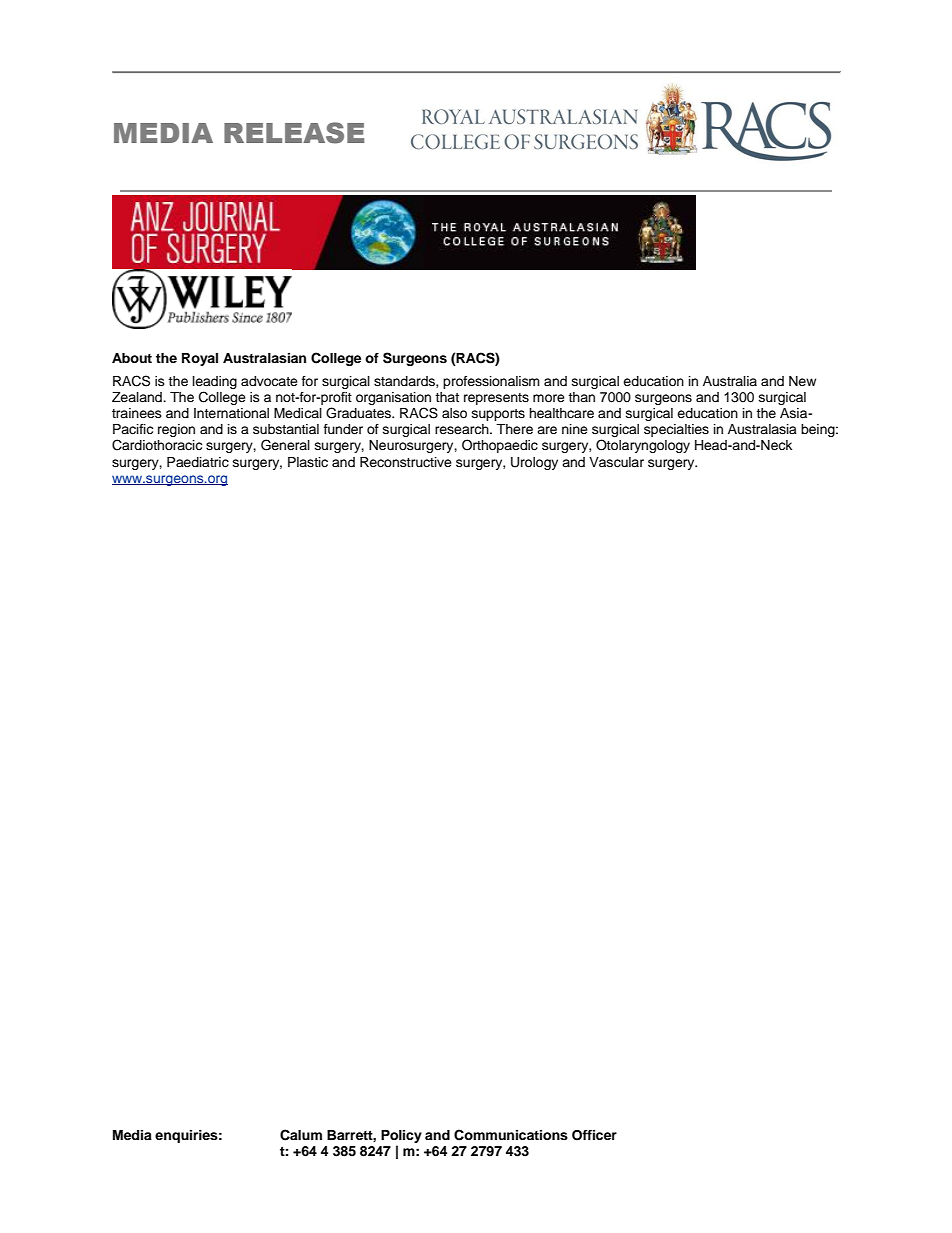 This screenshot has width=952, height=1233. I want to click on Australia, so click(730, 381).
